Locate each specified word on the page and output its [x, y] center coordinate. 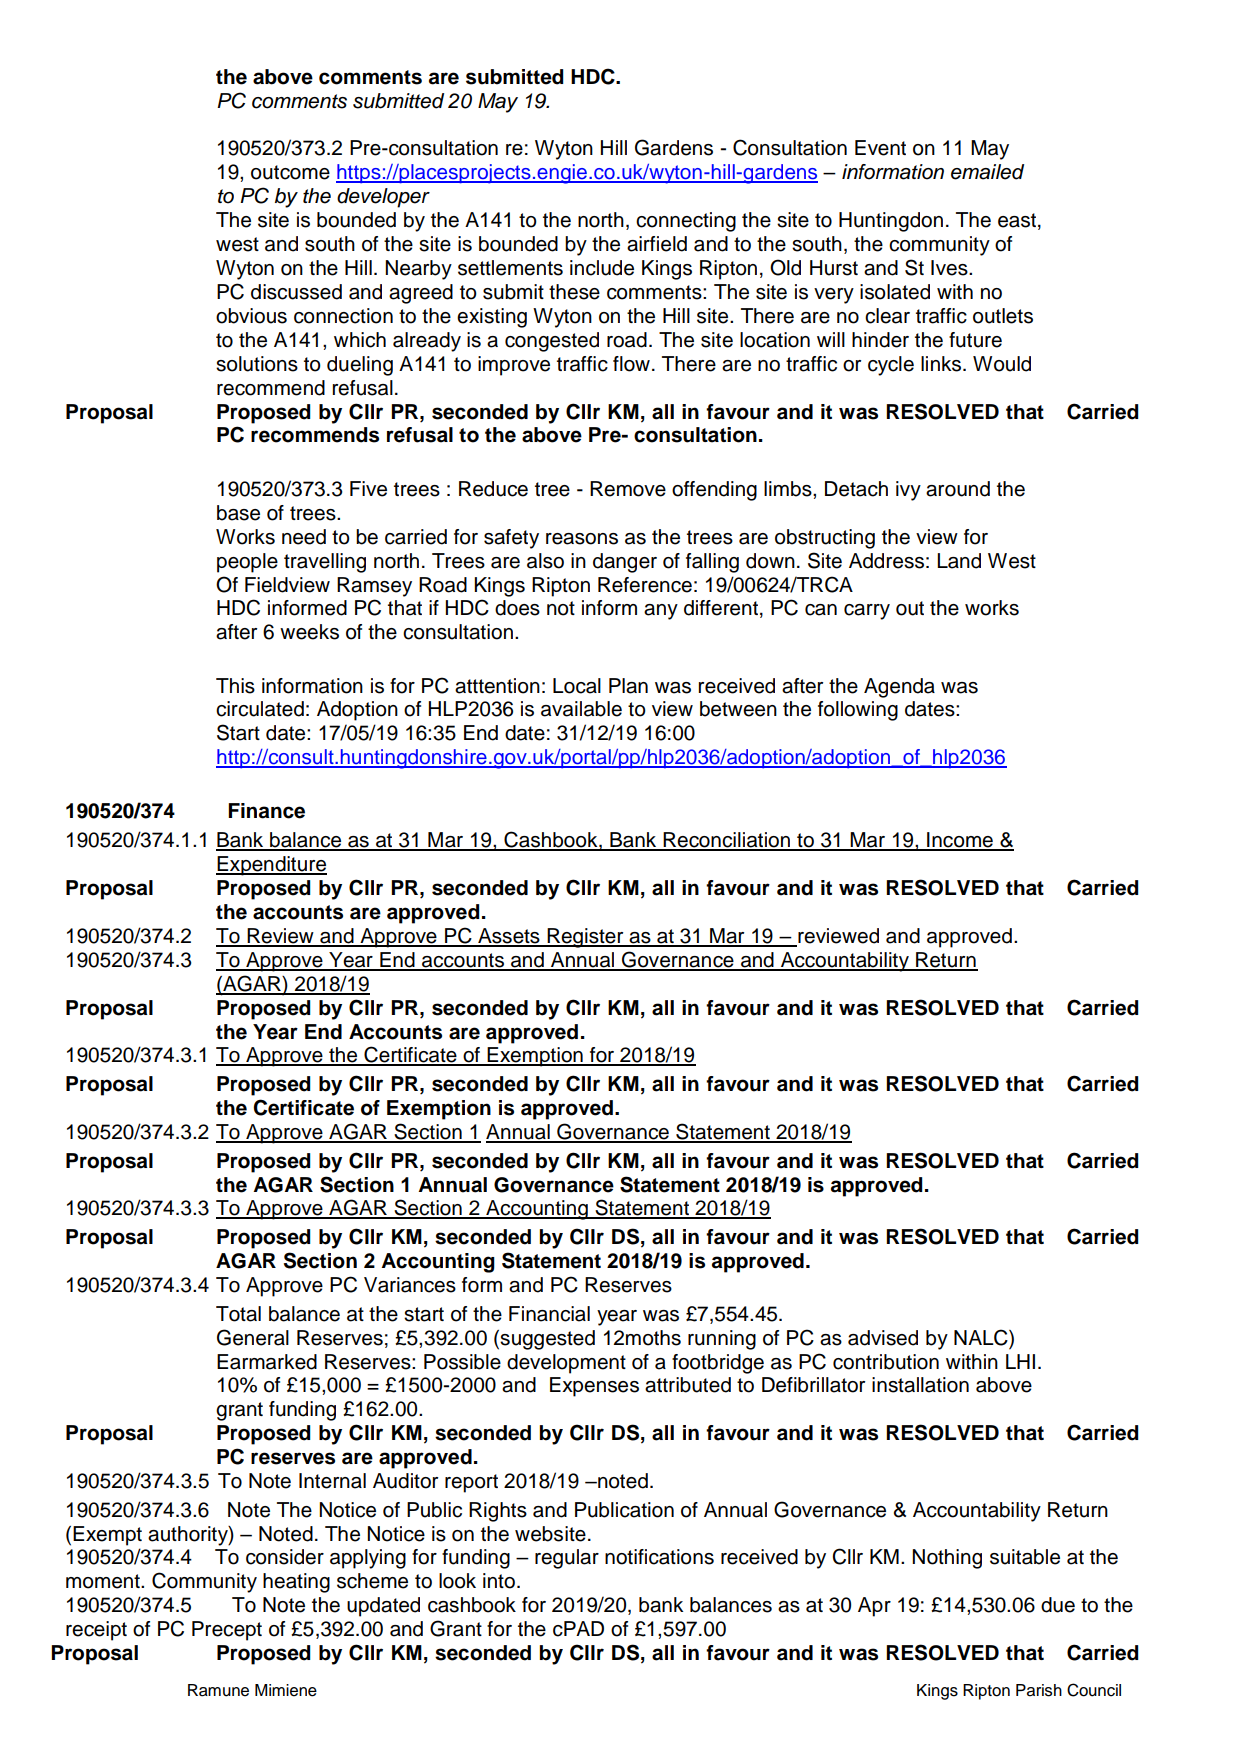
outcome [290, 172]
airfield [657, 244]
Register [585, 938]
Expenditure [271, 866]
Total [238, 1314]
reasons [582, 539]
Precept [227, 1631]
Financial [549, 1314]
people [247, 563]
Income [960, 841]
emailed [987, 172]
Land [959, 561]
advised [883, 1338]
